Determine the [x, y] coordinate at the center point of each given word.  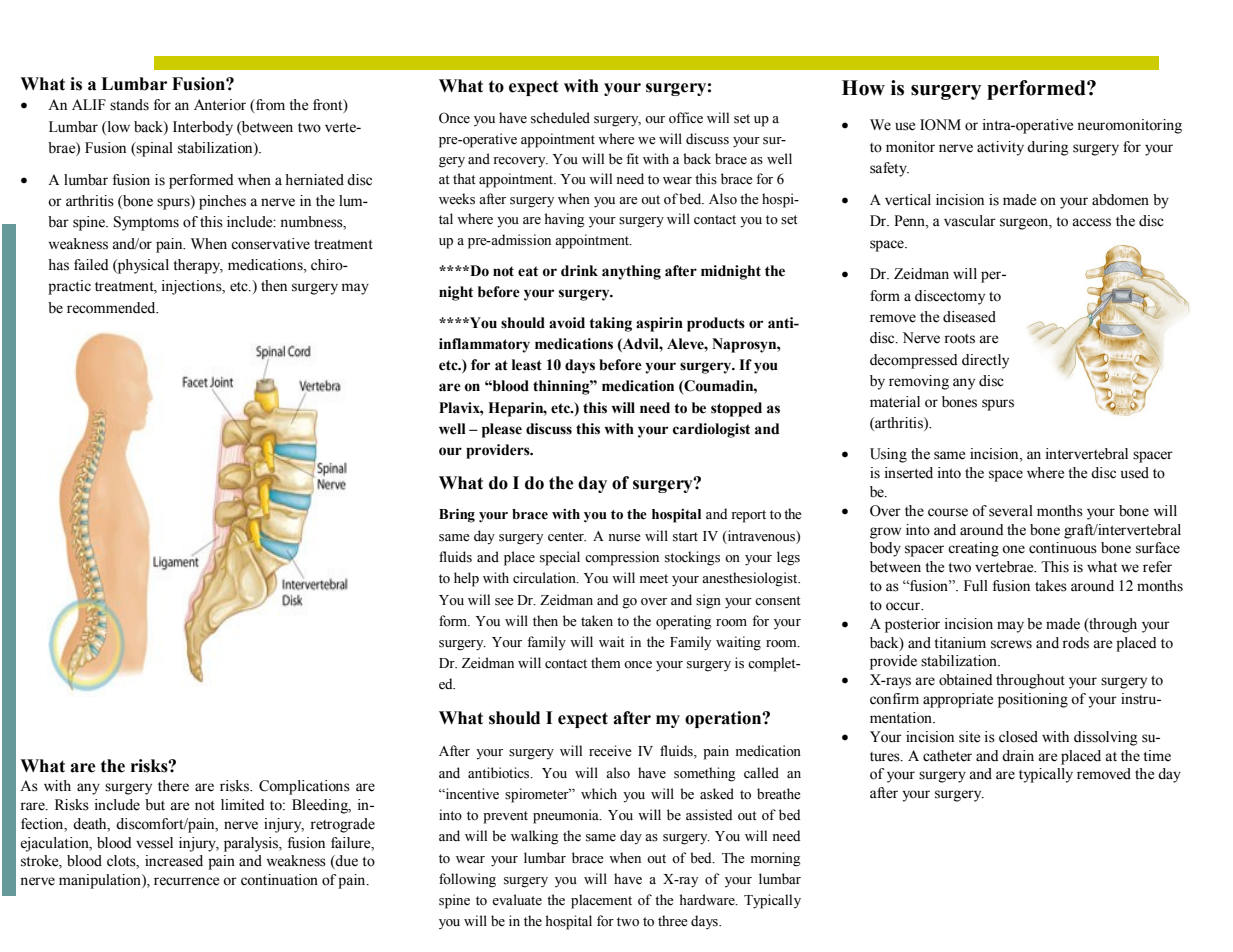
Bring [457, 515]
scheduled [560, 118]
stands [129, 105]
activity [1000, 148]
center [567, 537]
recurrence [186, 881]
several [1011, 511]
